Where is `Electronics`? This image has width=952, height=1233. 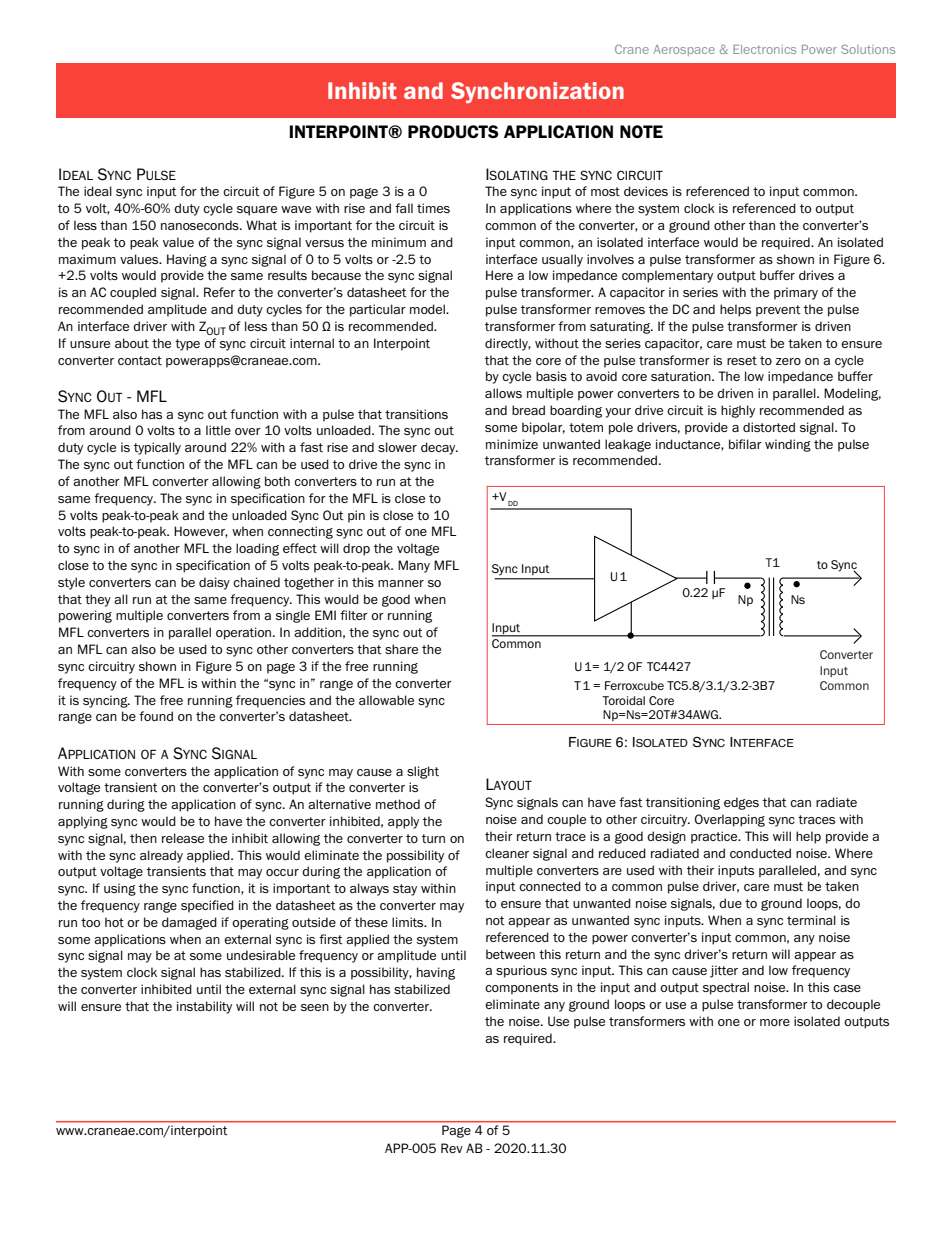
Electronics is located at coordinates (764, 49).
